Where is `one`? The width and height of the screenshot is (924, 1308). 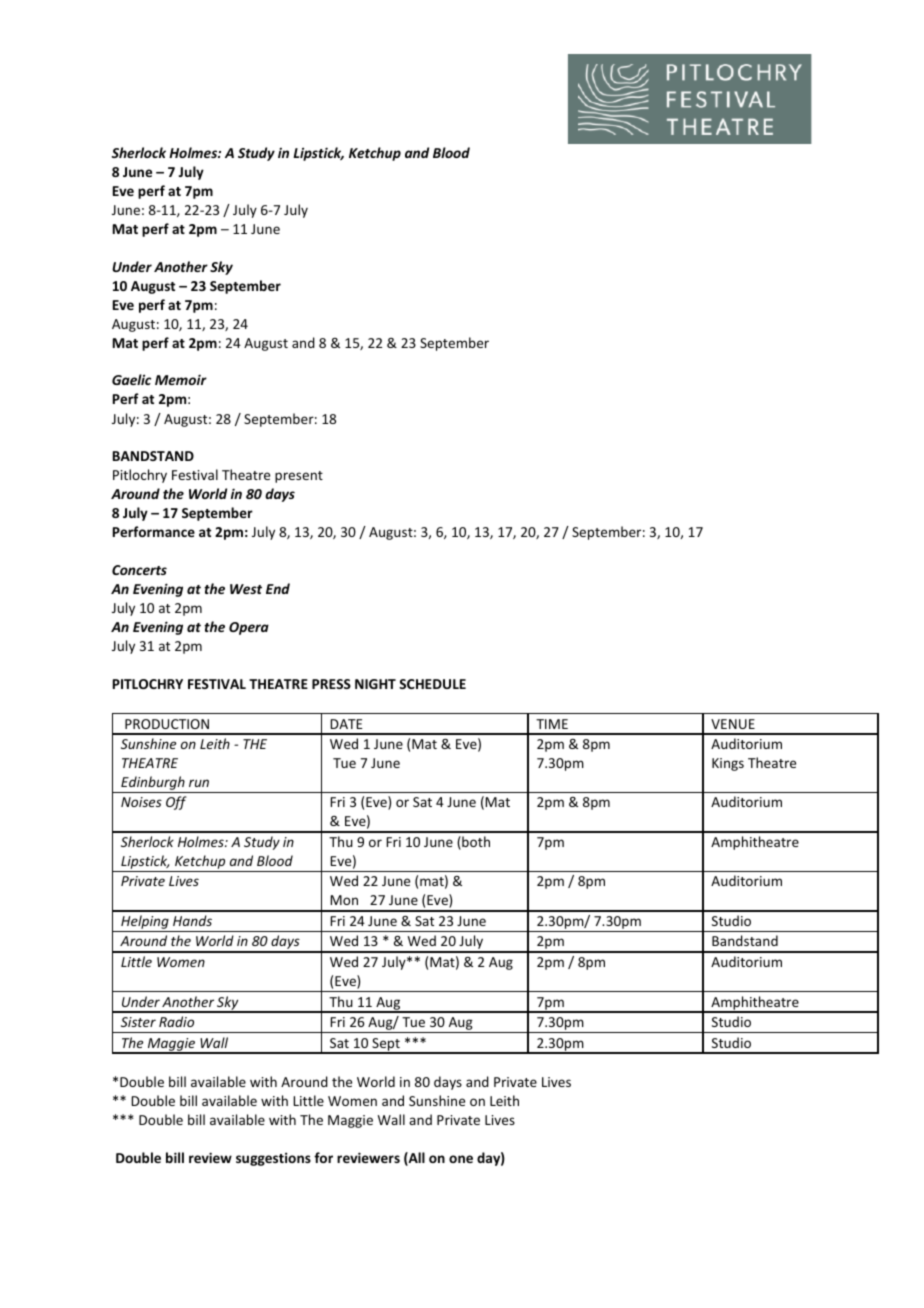 one is located at coordinates (461, 1159).
